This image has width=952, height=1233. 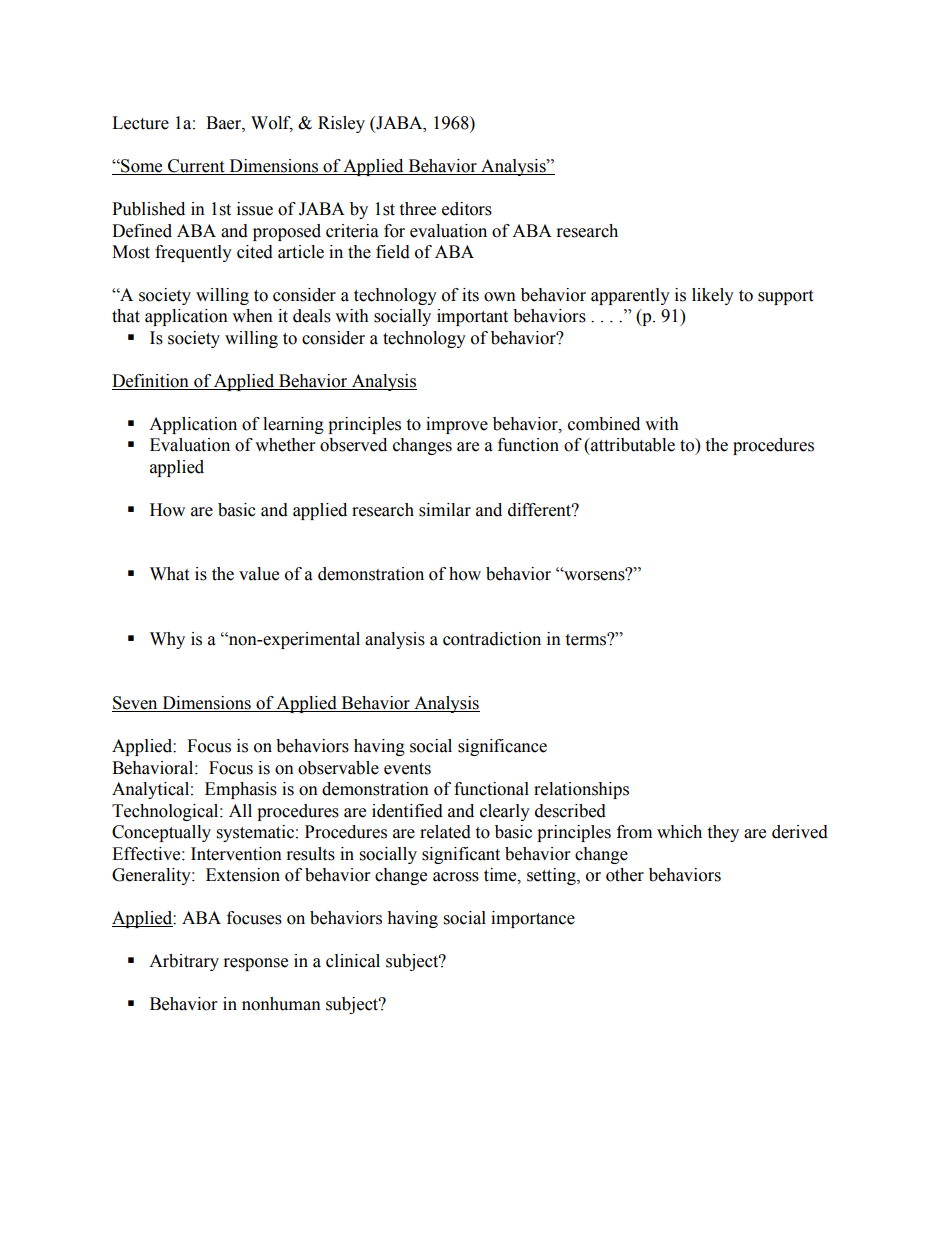 What do you see at coordinates (472, 317) in the image?
I see `important` at bounding box center [472, 317].
